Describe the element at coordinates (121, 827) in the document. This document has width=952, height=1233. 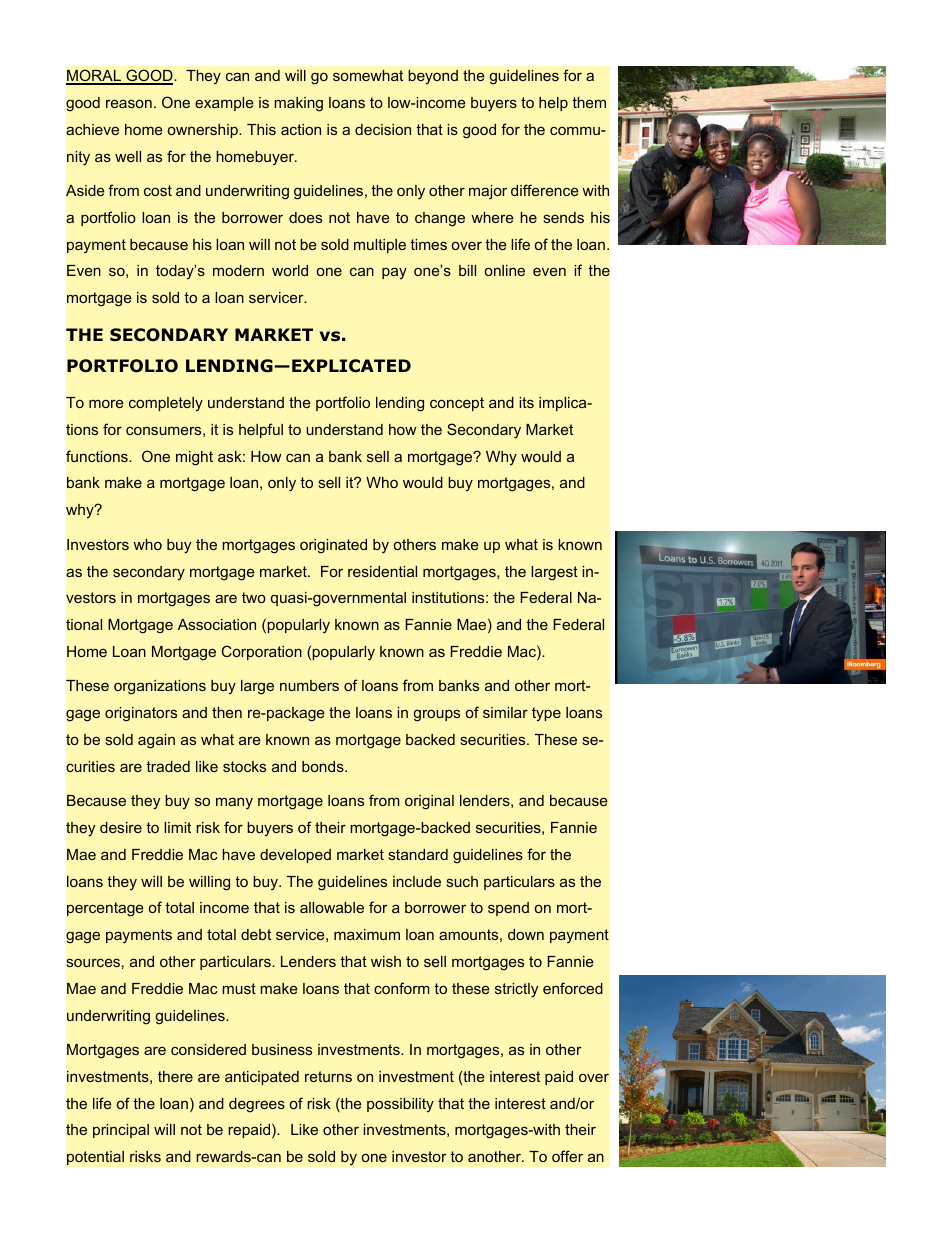
I see `desire` at that location.
